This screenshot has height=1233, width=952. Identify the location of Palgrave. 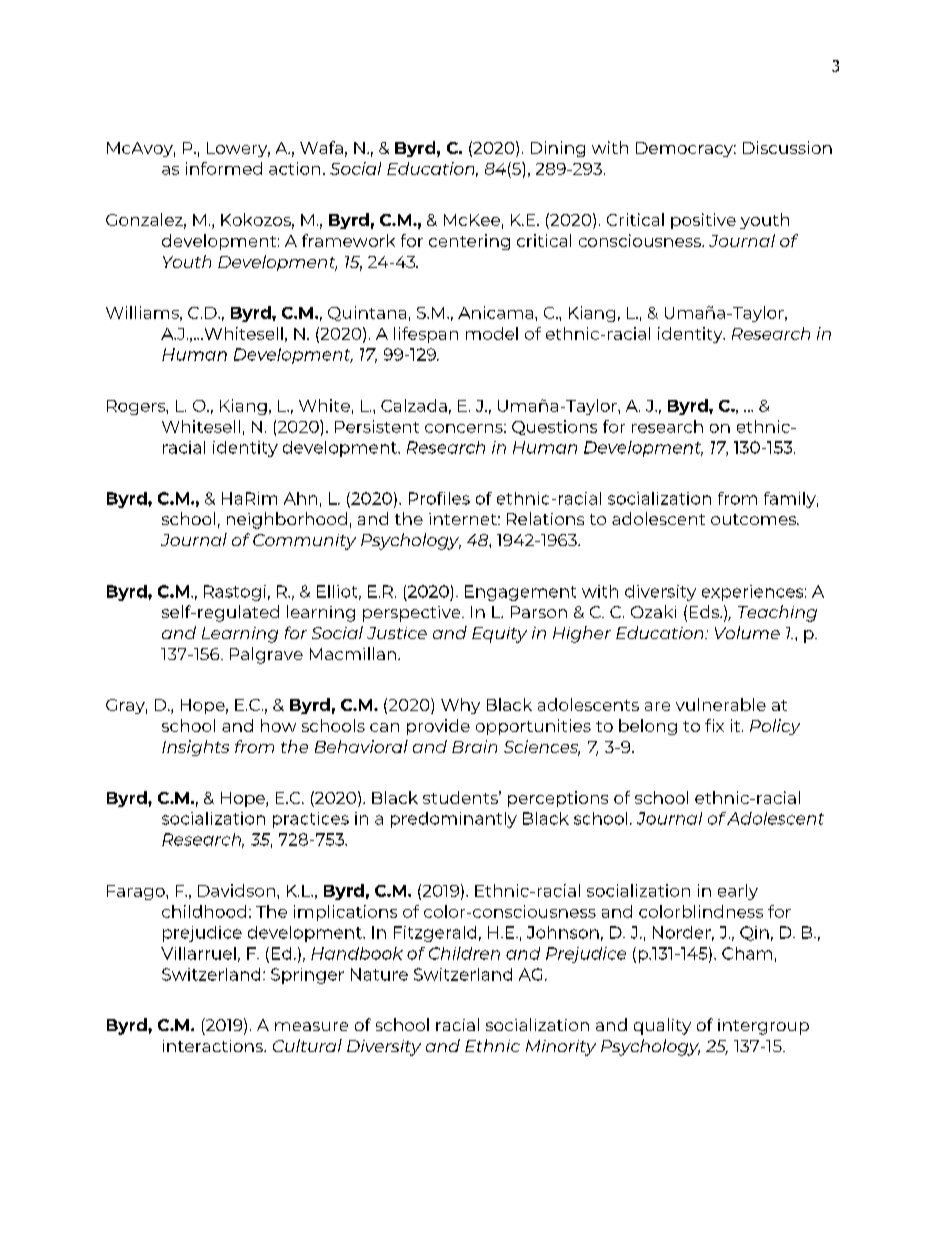
(266, 655).
